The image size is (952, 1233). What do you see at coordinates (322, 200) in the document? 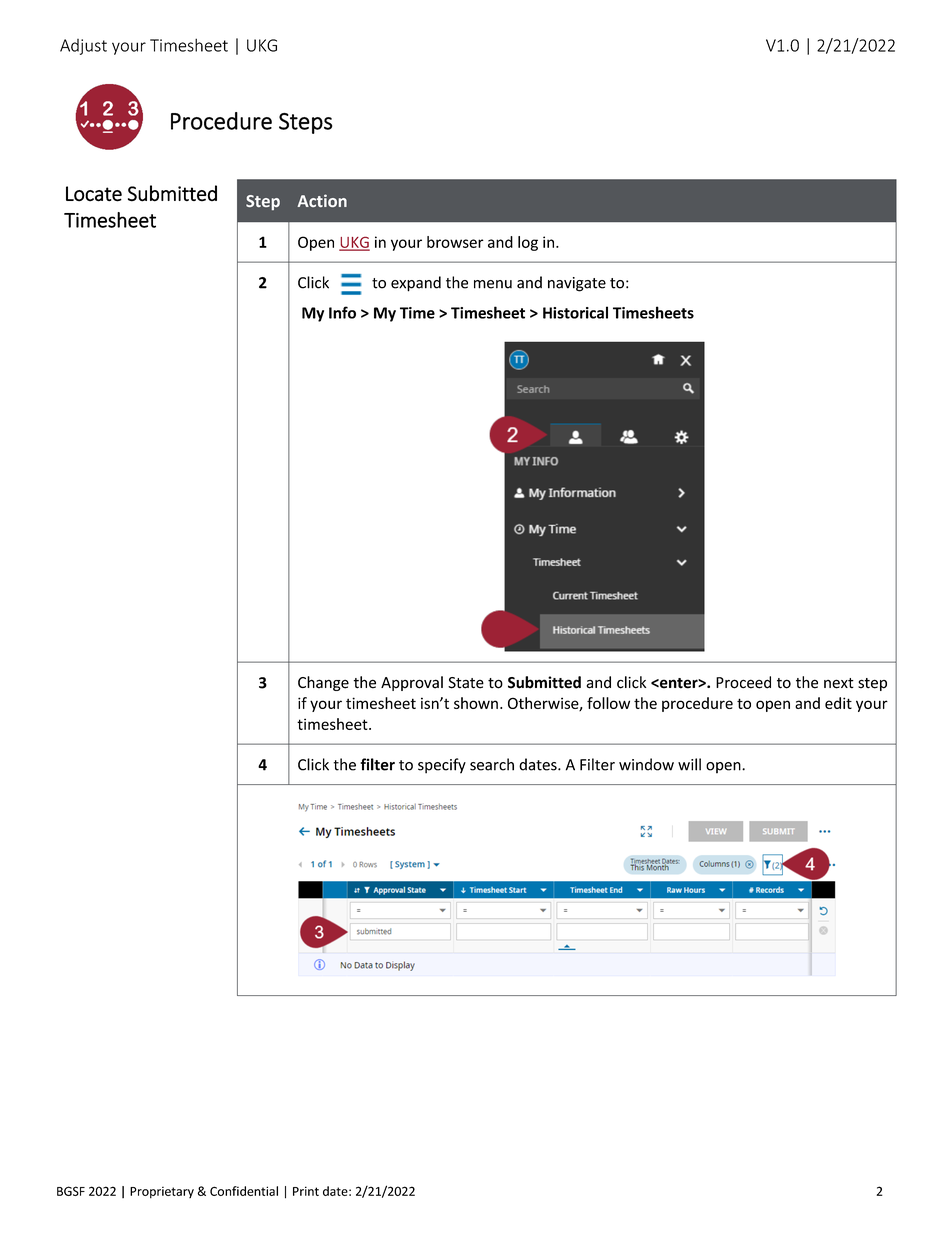
I see `Action` at bounding box center [322, 200].
